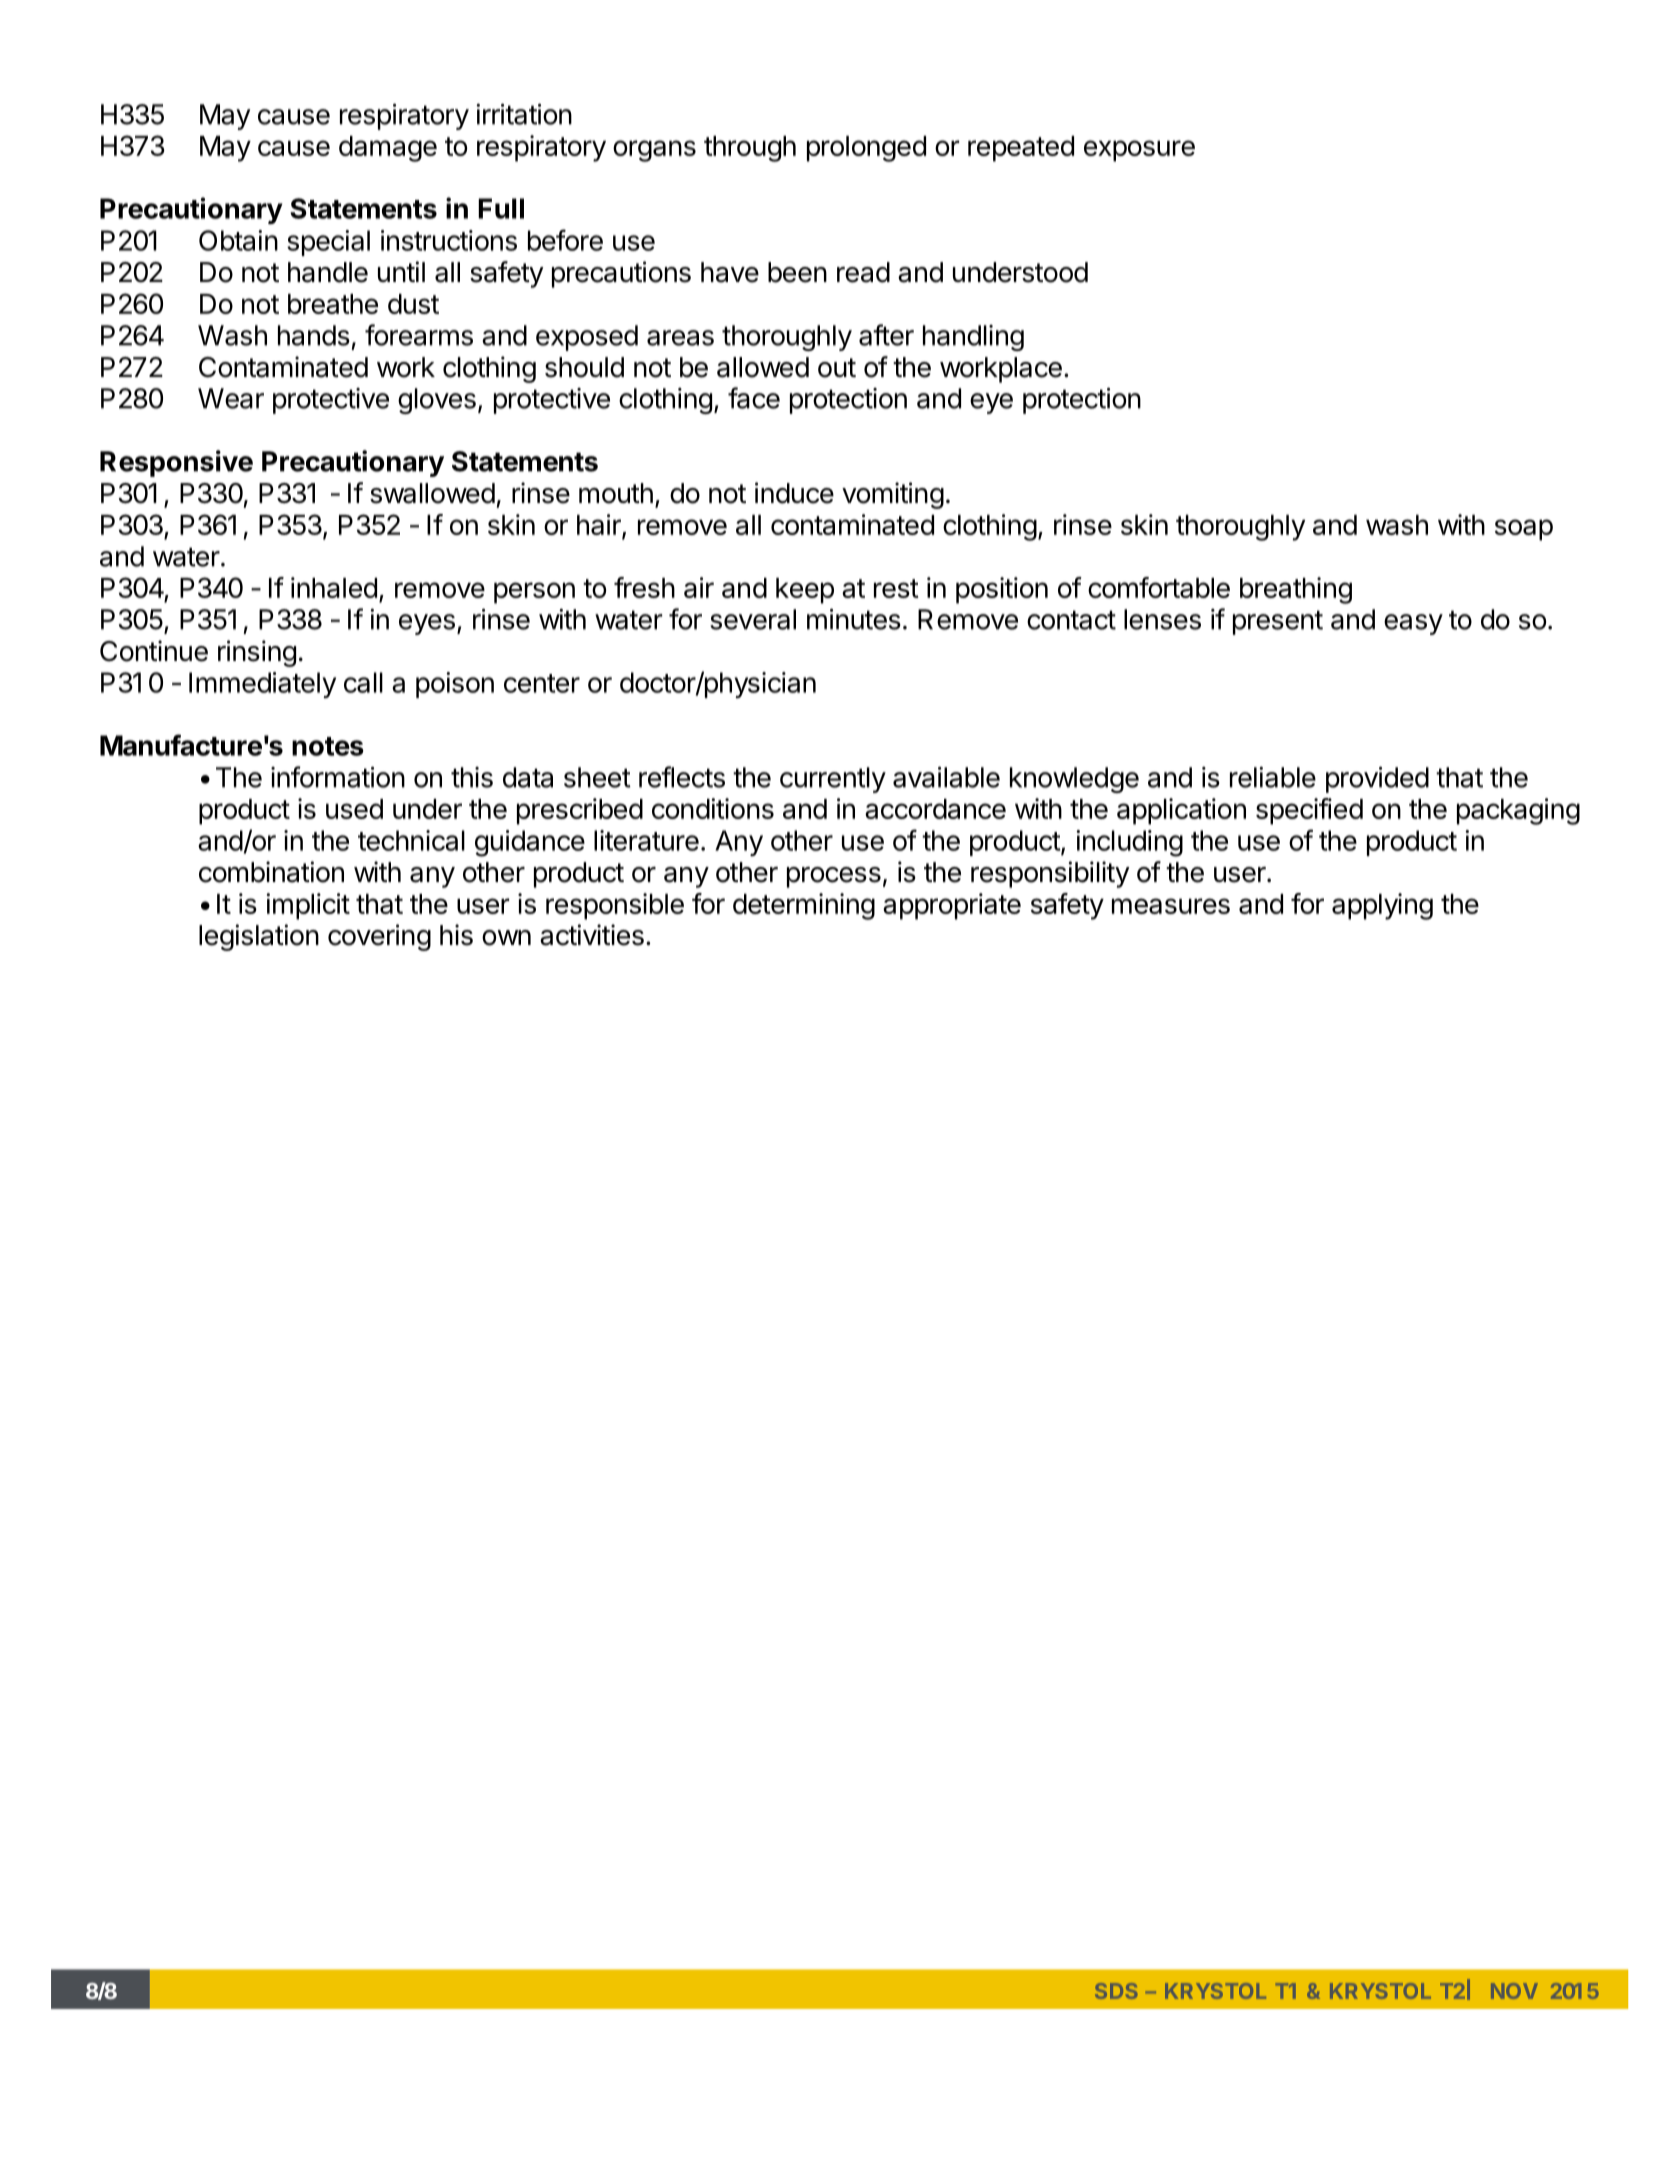 This document has width=1680, height=2174. Describe the element at coordinates (1382, 906) in the document. I see `applying` at that location.
